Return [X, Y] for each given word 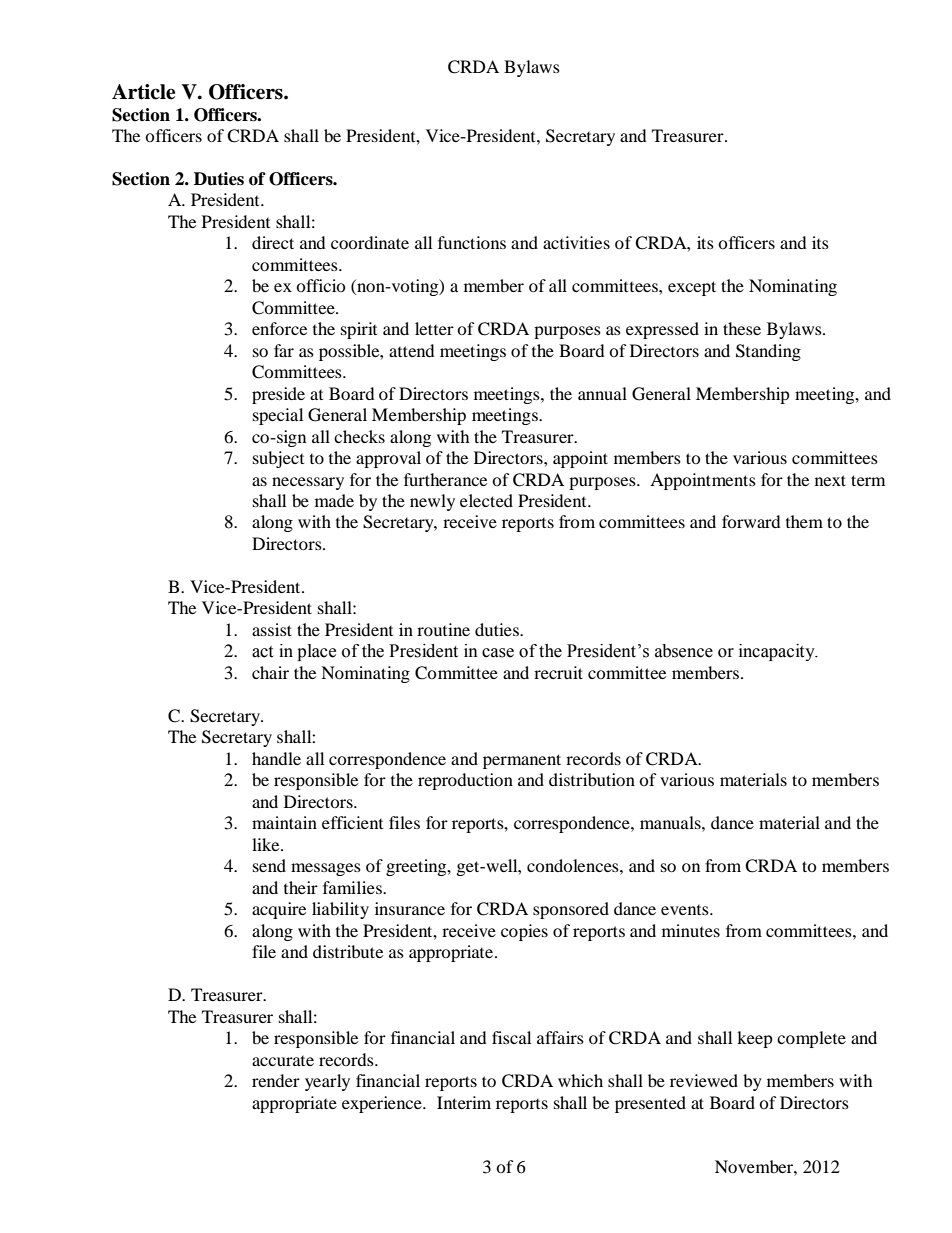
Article [143, 92]
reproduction [465, 781]
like [267, 844]
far [284, 350]
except [692, 288]
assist [272, 629]
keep [755, 1039]
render [276, 1080]
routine [443, 629]
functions [472, 242]
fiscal [511, 1037]
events [686, 910]
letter [434, 328]
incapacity [778, 652]
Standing [768, 352]
